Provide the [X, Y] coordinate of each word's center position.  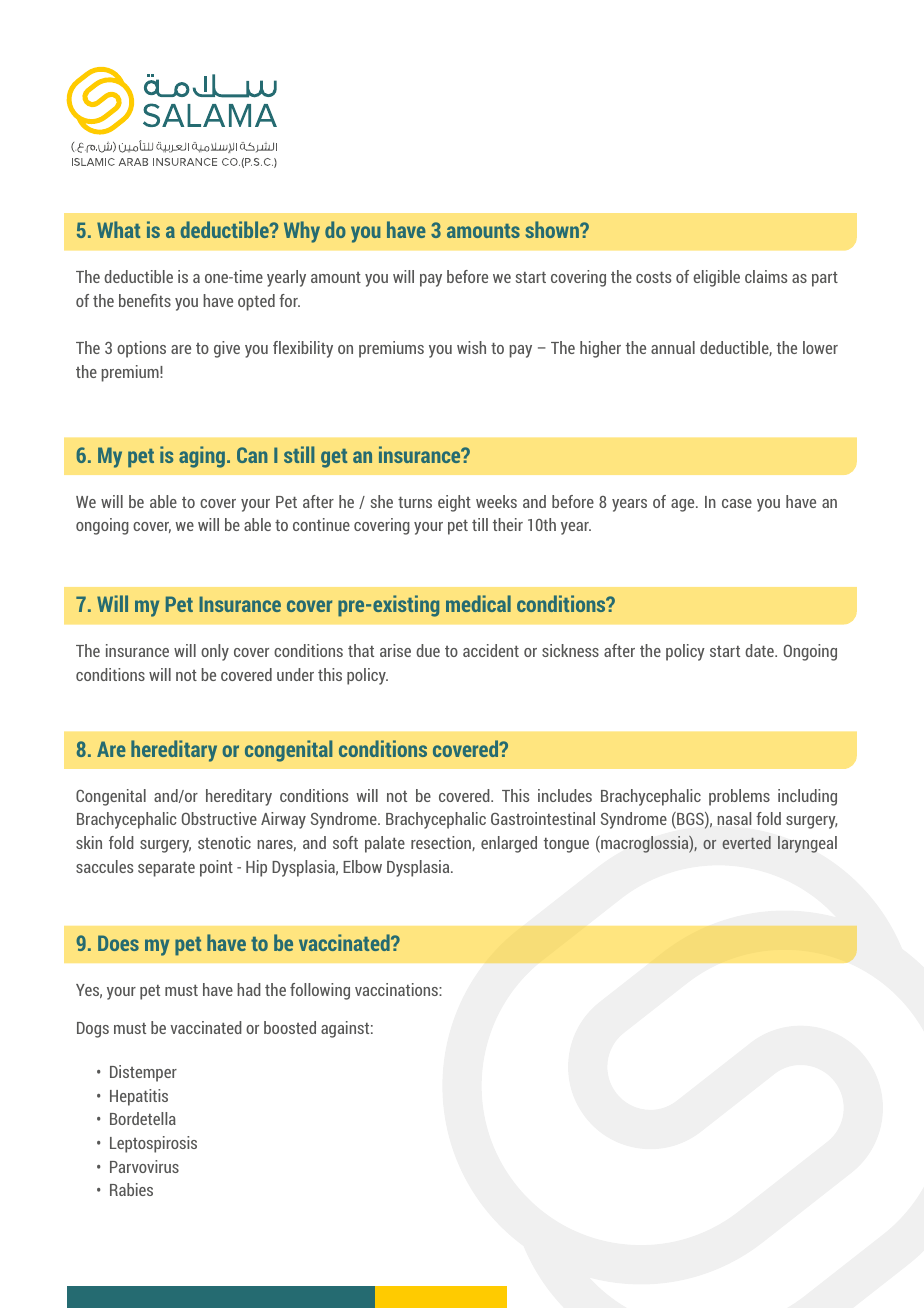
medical [478, 603]
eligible [716, 278]
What [118, 229]
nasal [734, 818]
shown [553, 229]
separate [166, 869]
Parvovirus [144, 1166]
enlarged [509, 844]
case [737, 503]
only [215, 652]
